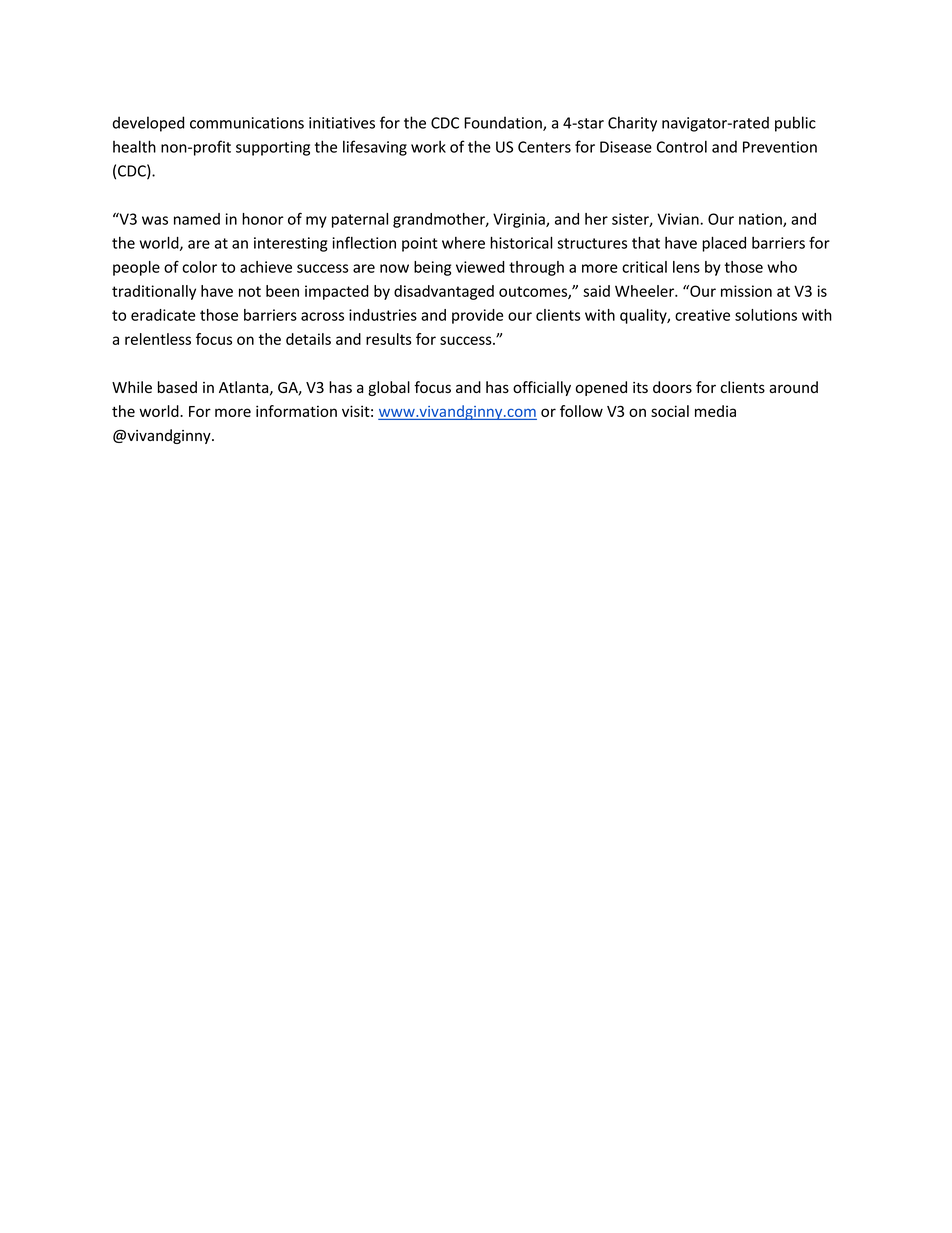  Describe the element at coordinates (247, 123) in the document. I see `communications` at that location.
